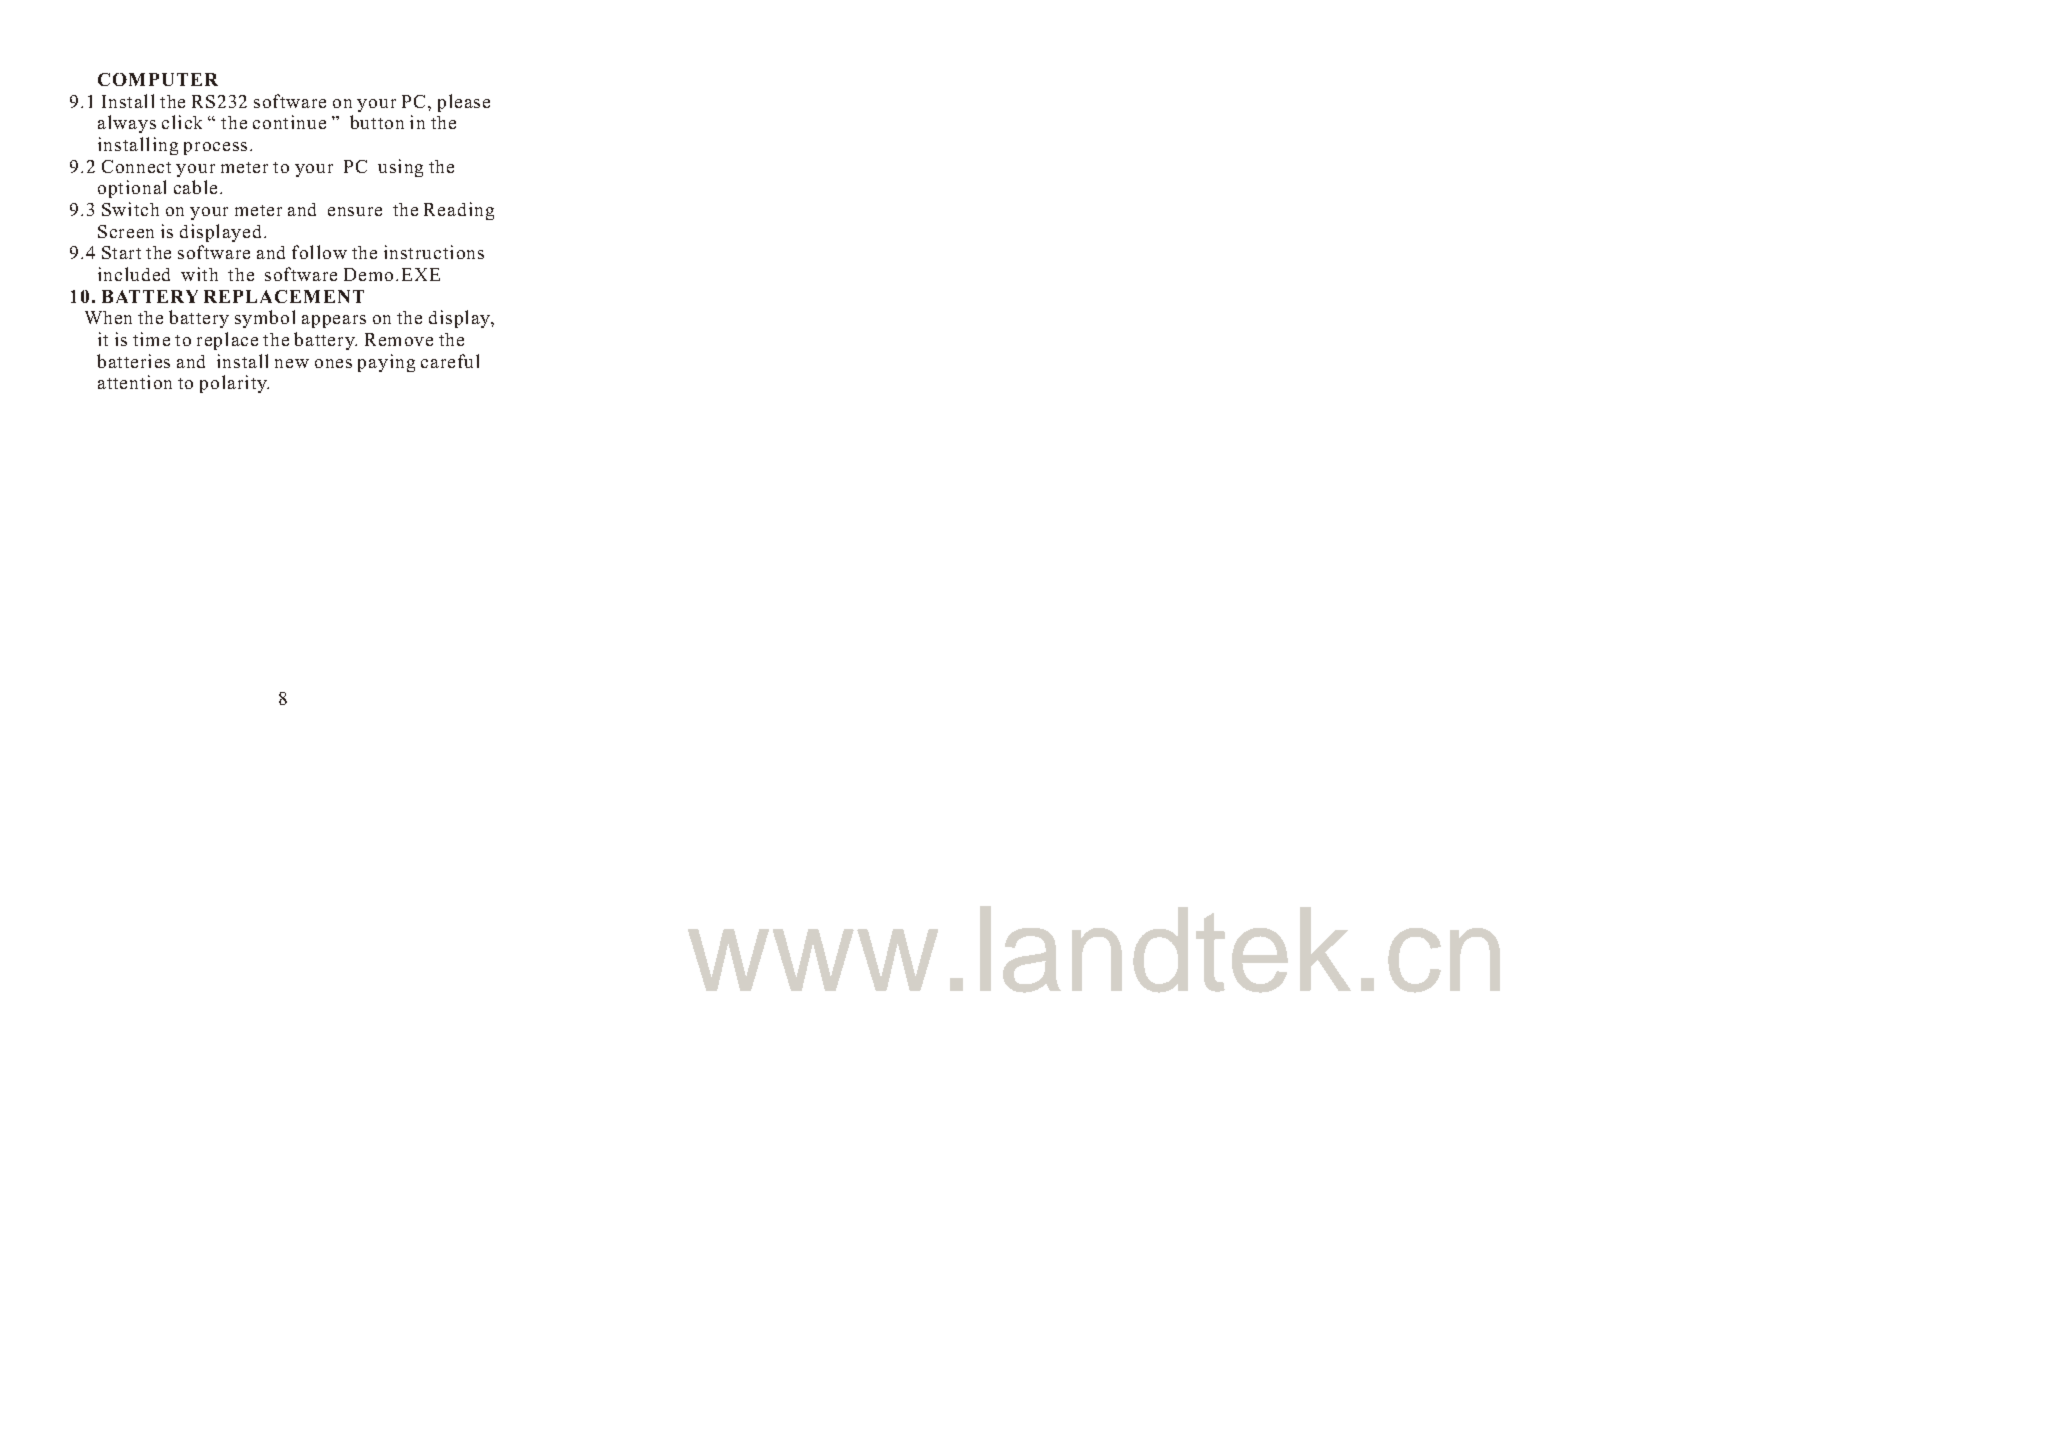 This screenshot has height=1455, width=2058. What do you see at coordinates (265, 319) in the screenshot?
I see `symbol` at bounding box center [265, 319].
